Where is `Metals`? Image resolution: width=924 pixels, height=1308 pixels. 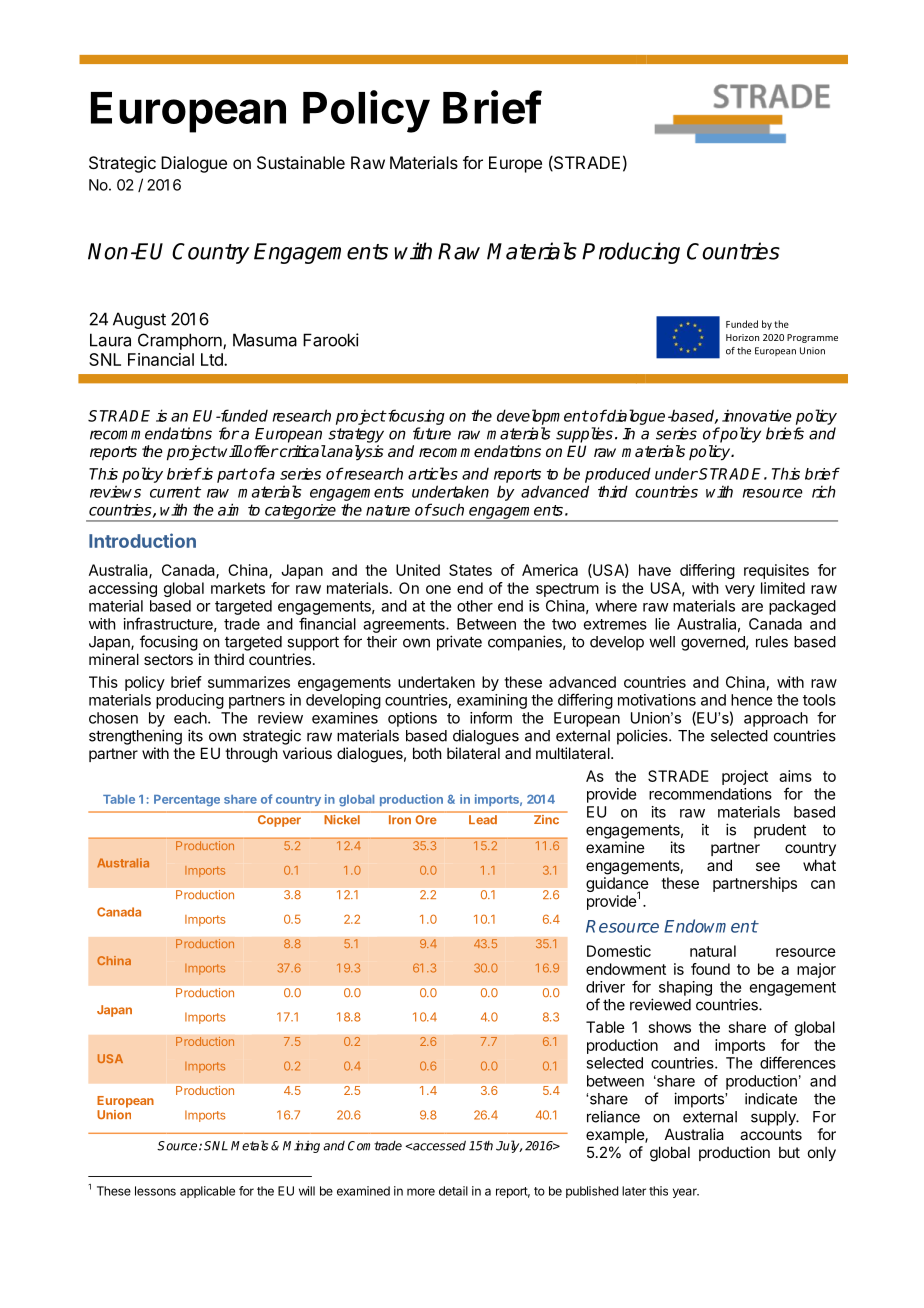
Metals is located at coordinates (249, 1145).
